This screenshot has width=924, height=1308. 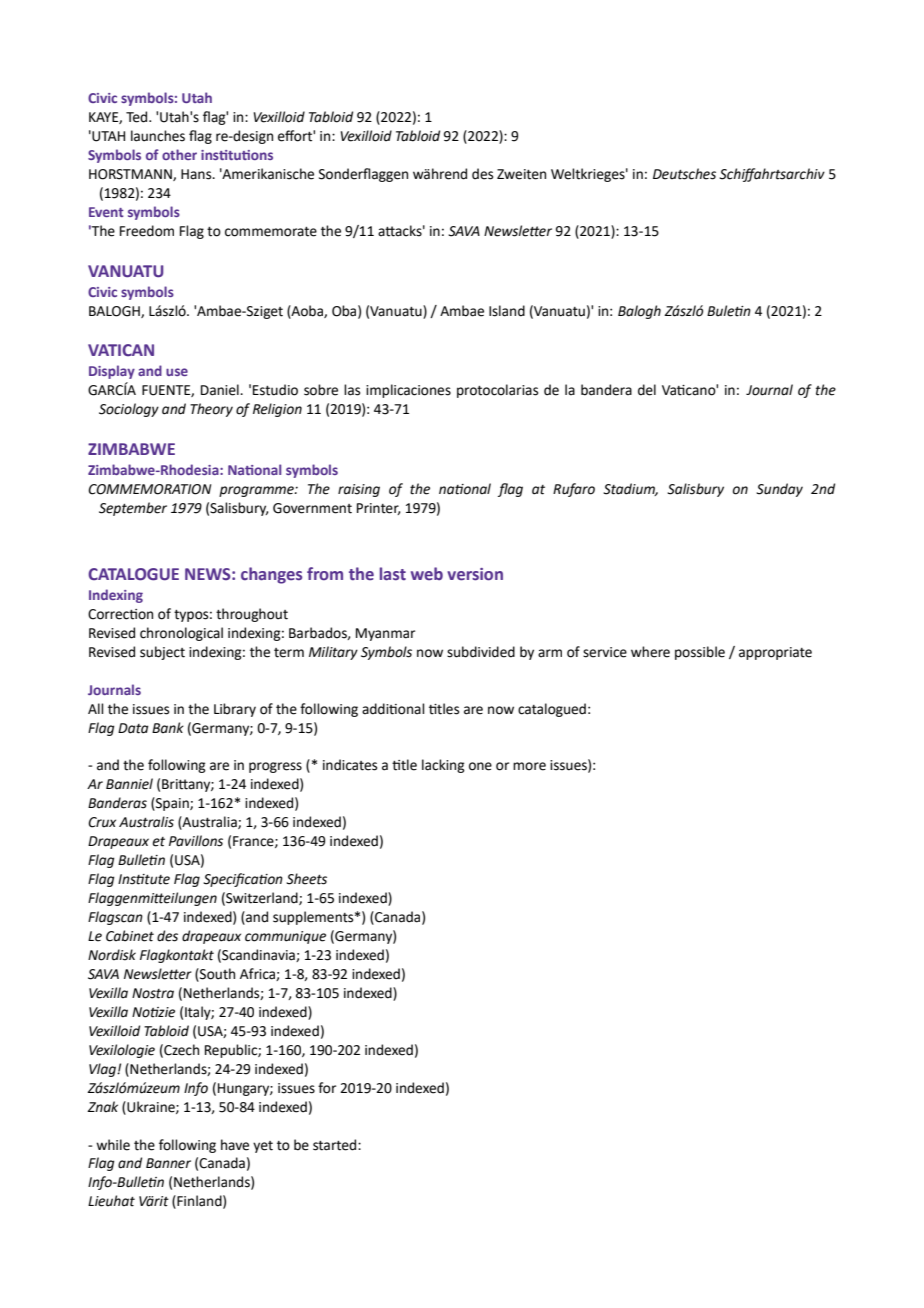 What do you see at coordinates (529, 766) in the screenshot?
I see `more` at bounding box center [529, 766].
